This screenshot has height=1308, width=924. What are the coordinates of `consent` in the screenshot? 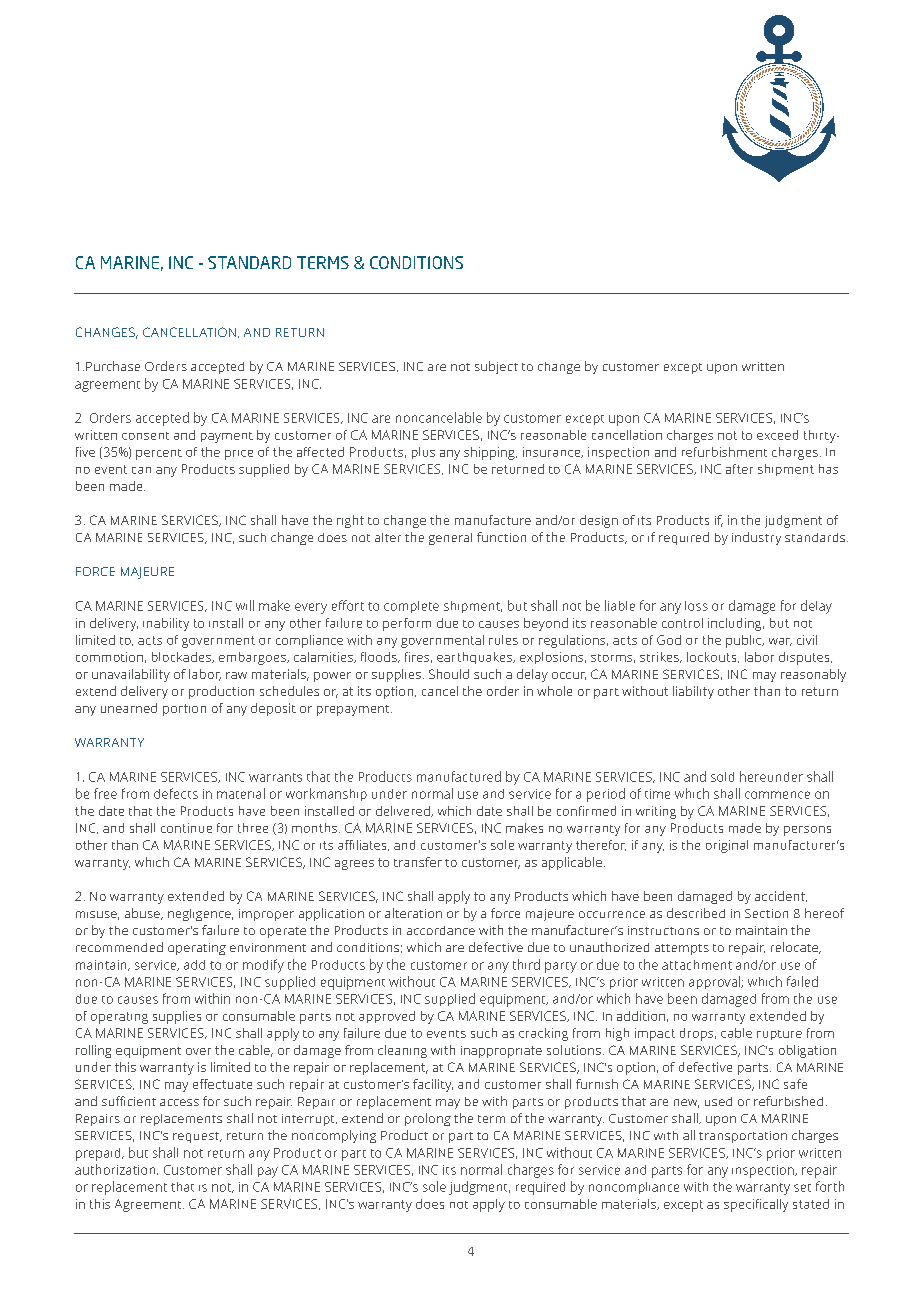 It's located at (145, 436).
